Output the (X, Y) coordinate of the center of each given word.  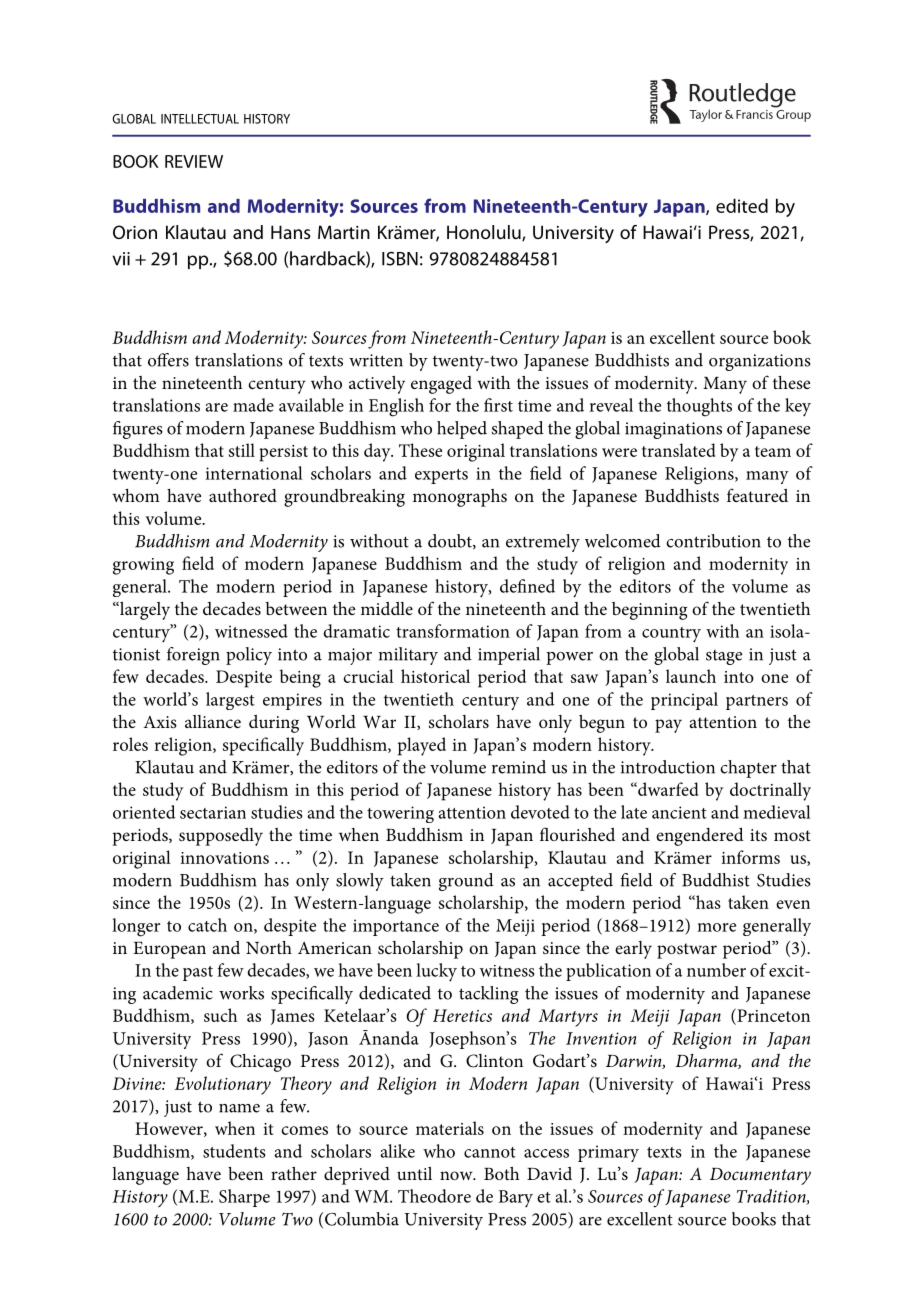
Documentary (760, 1176)
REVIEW (194, 161)
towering (400, 814)
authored (243, 495)
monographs (460, 498)
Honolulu (485, 233)
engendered (700, 837)
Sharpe (244, 1198)
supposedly (221, 837)
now (457, 1175)
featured (757, 495)
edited (742, 205)
